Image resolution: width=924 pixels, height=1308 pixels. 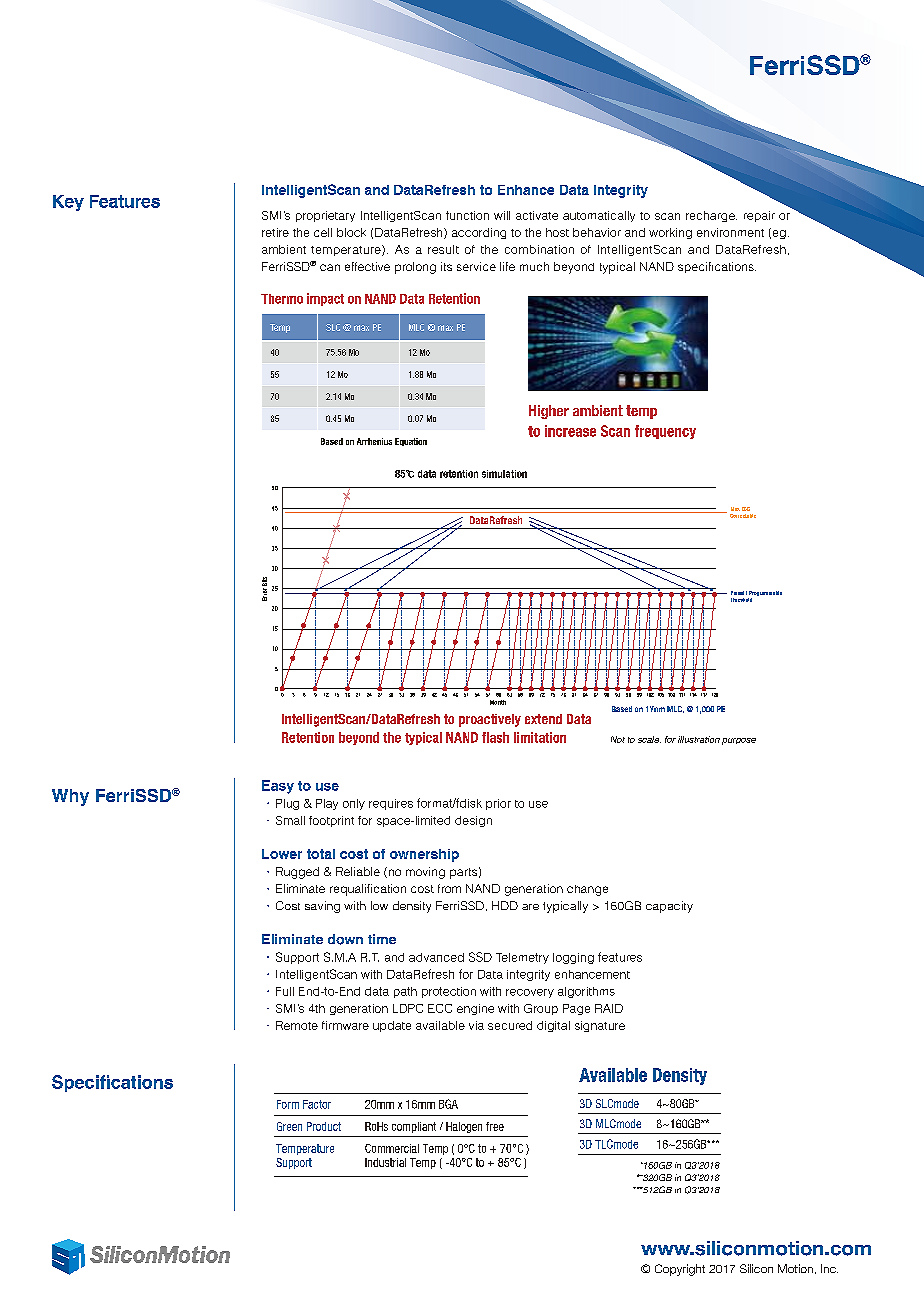 I want to click on Green, so click(x=289, y=1126).
